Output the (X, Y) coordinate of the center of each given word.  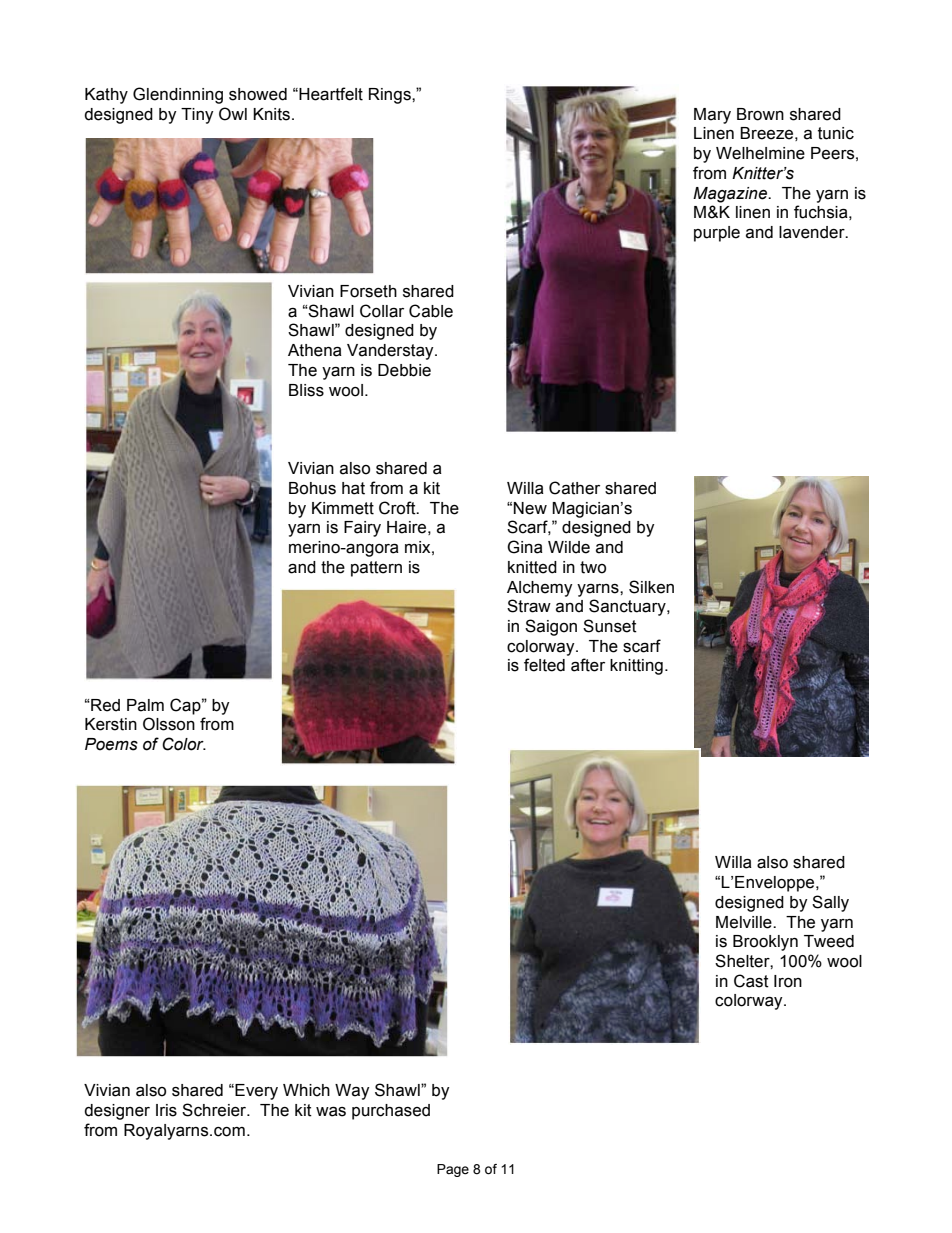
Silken (651, 587)
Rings (391, 96)
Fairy (362, 529)
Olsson (169, 724)
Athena (315, 350)
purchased (391, 1112)
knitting (636, 667)
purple (717, 234)
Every (255, 1092)
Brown (760, 114)
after (588, 665)
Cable (431, 311)
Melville (745, 922)
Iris (166, 1110)
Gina (525, 547)
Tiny (197, 116)
